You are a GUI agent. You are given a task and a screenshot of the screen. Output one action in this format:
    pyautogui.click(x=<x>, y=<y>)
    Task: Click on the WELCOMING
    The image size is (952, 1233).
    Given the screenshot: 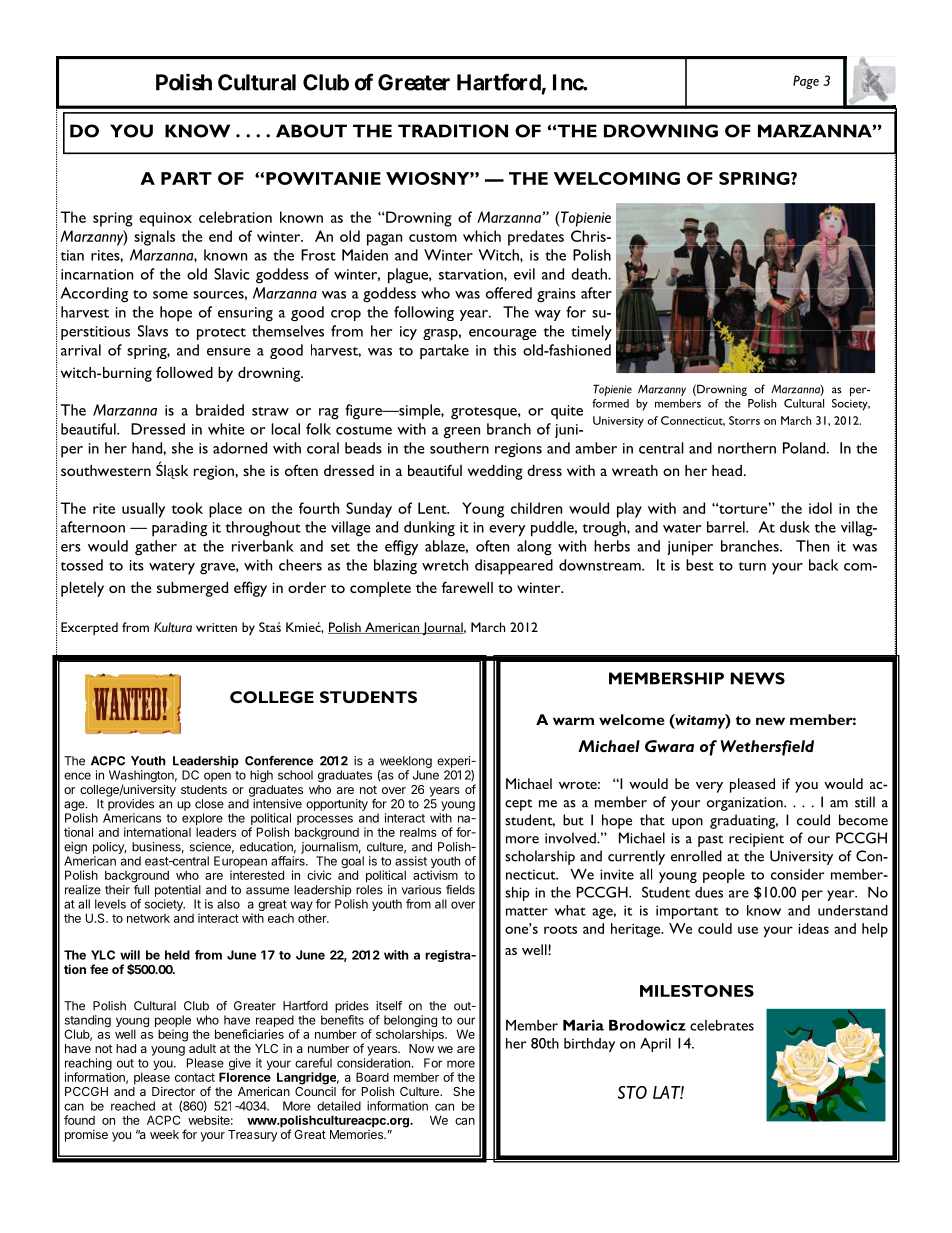 What is the action you would take?
    pyautogui.click(x=617, y=178)
